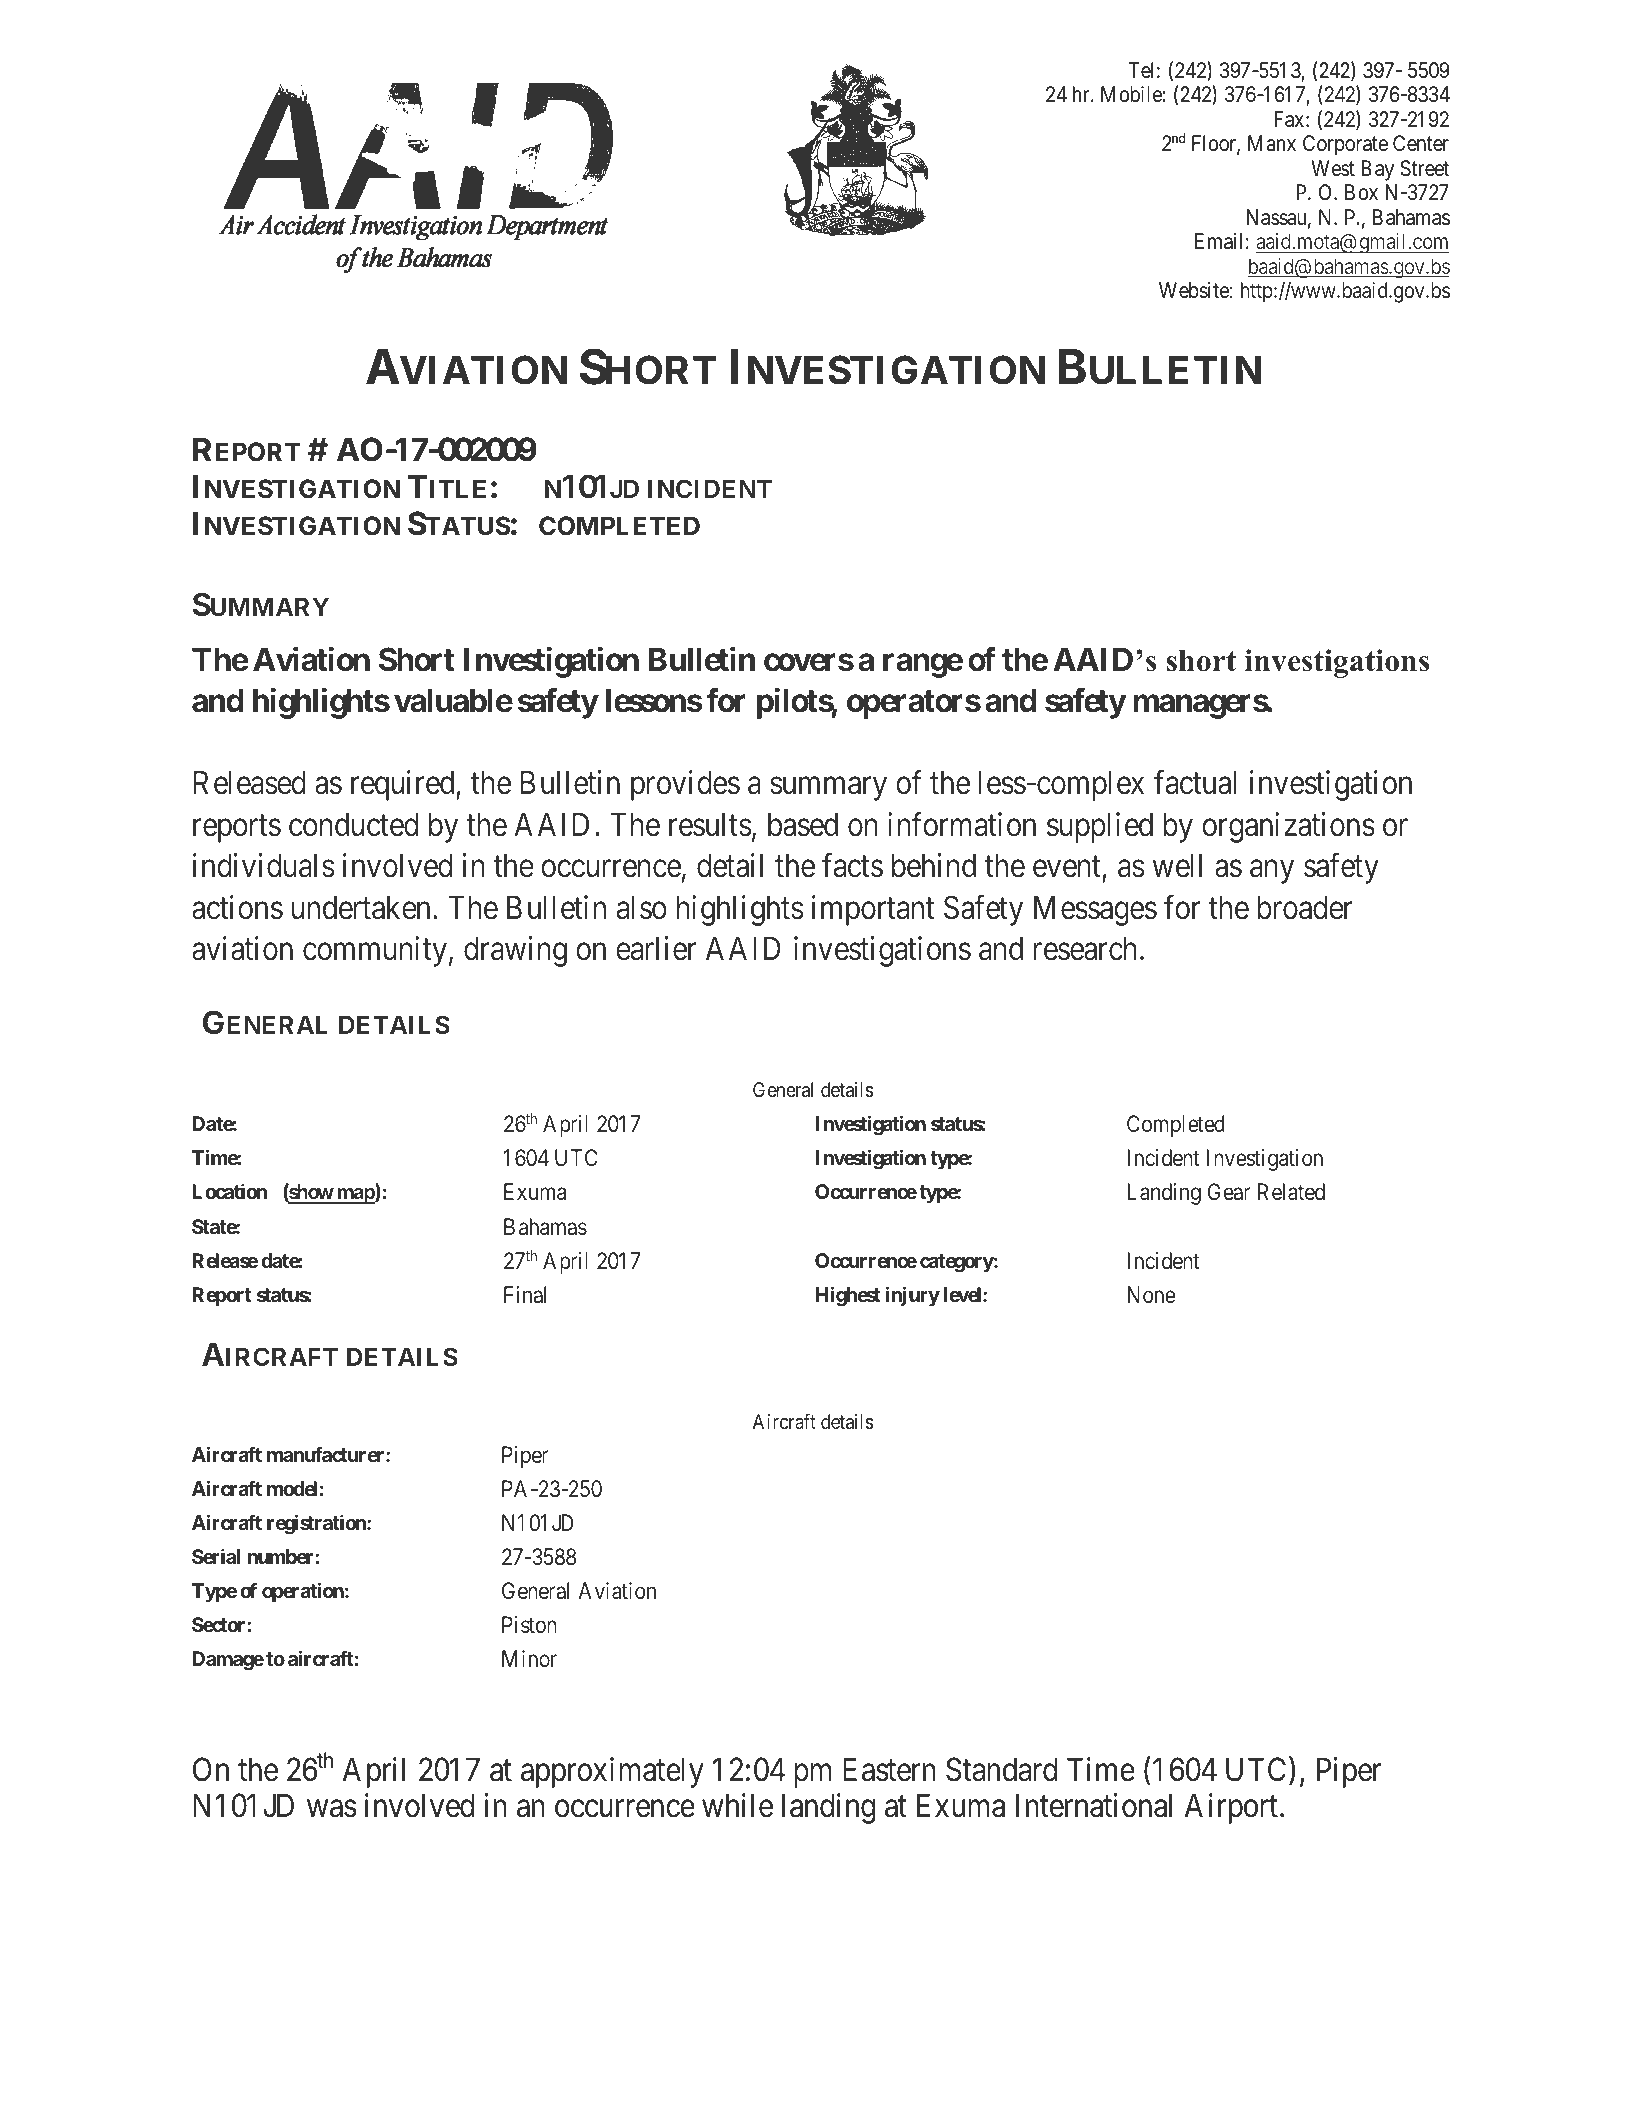 The width and height of the screenshot is (1627, 2106). Describe the element at coordinates (332, 1809) in the screenshot. I see `was` at that location.
